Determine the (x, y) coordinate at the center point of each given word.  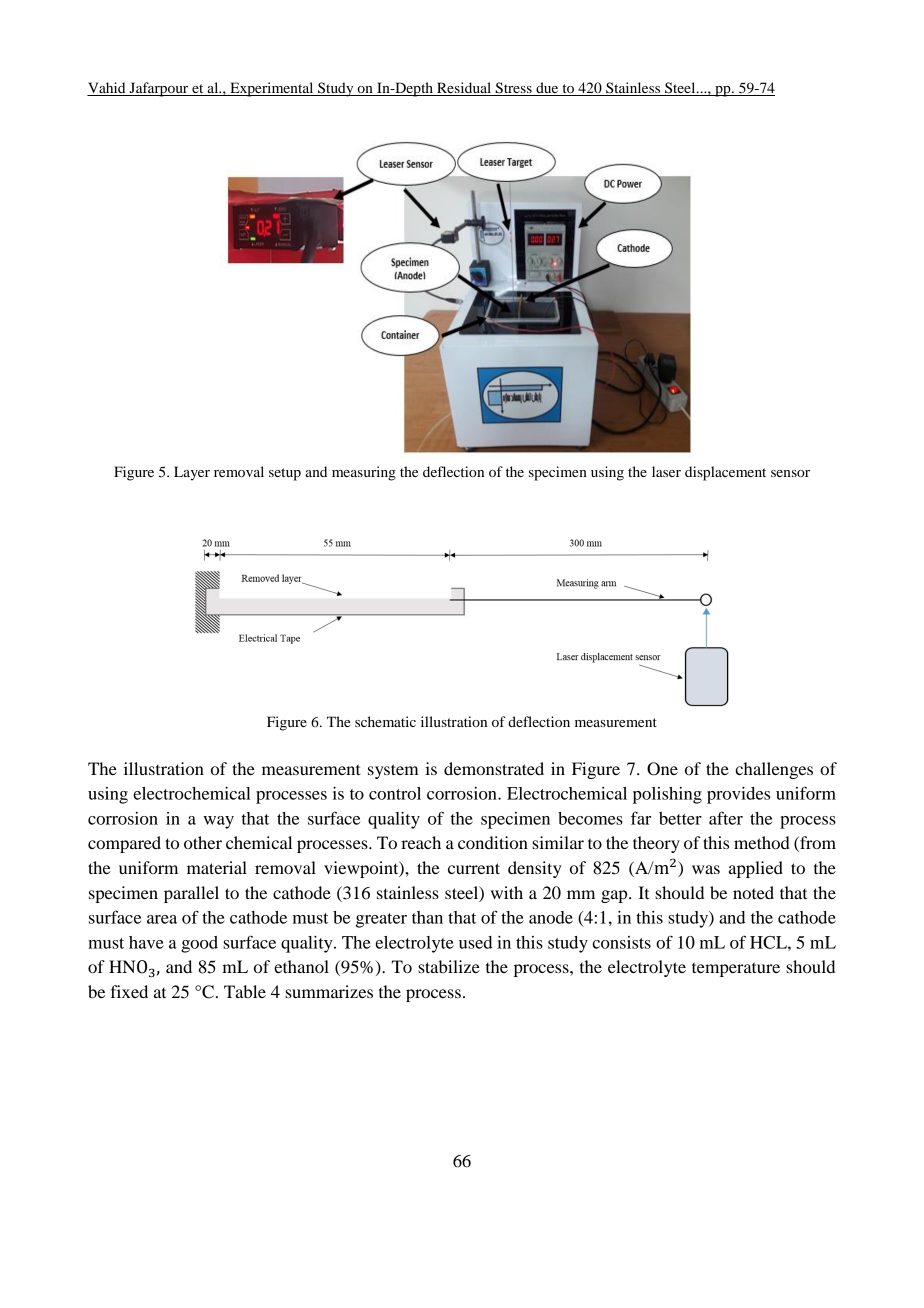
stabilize (449, 966)
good (199, 944)
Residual (464, 89)
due (547, 89)
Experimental (272, 89)
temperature (736, 969)
